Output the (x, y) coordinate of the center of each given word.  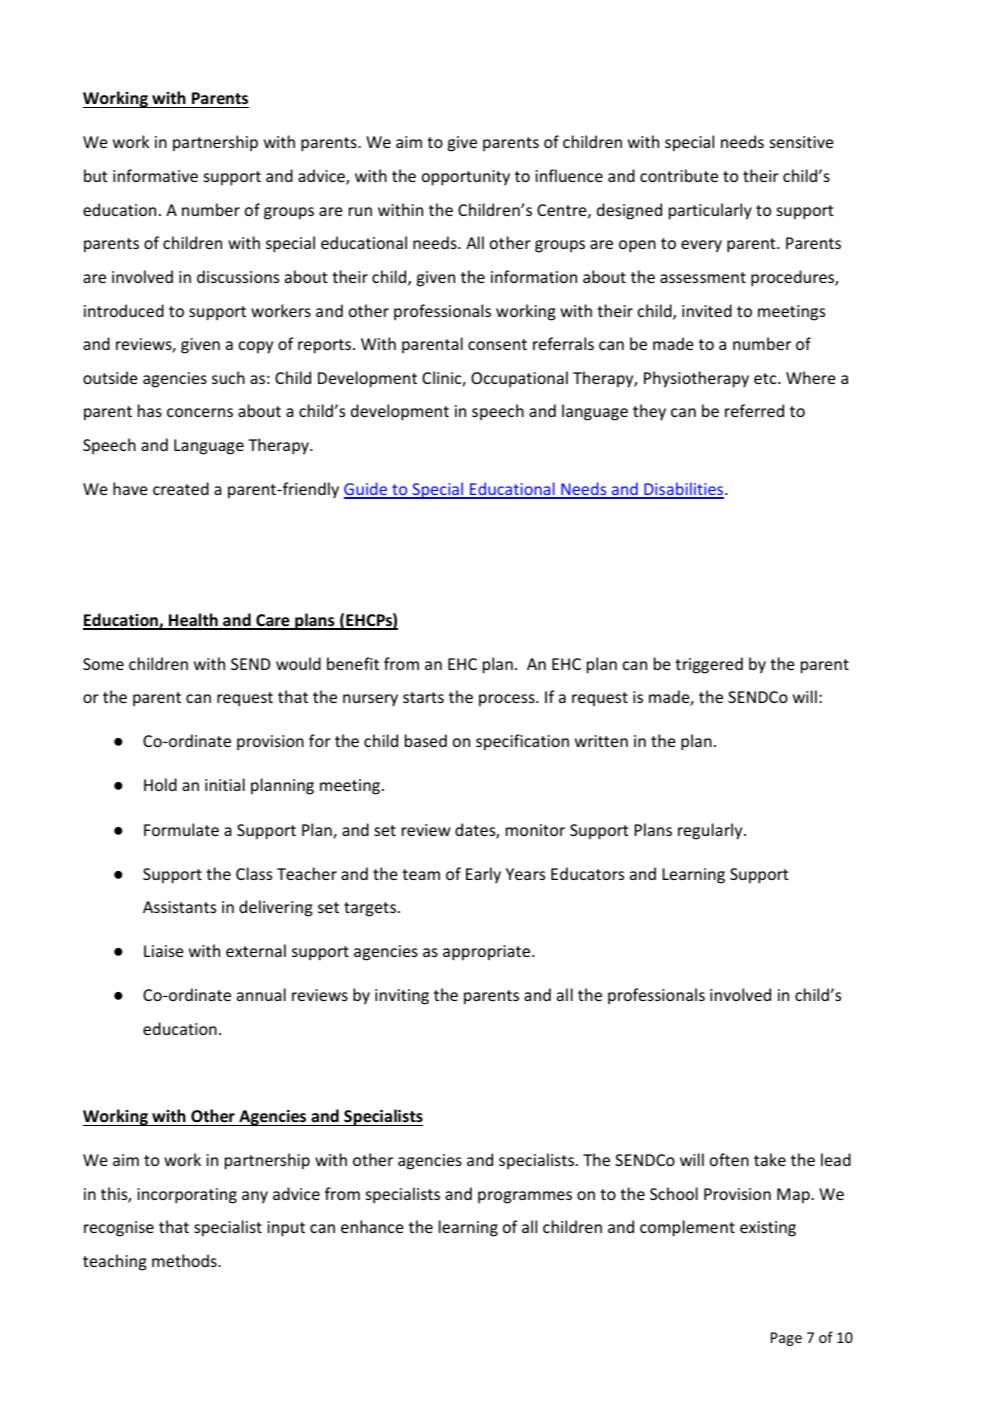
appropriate (488, 953)
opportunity (466, 178)
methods (185, 1260)
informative (155, 175)
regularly (711, 831)
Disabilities (684, 490)
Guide (367, 490)
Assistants (179, 907)
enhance (372, 1226)
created (181, 488)
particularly (710, 211)
